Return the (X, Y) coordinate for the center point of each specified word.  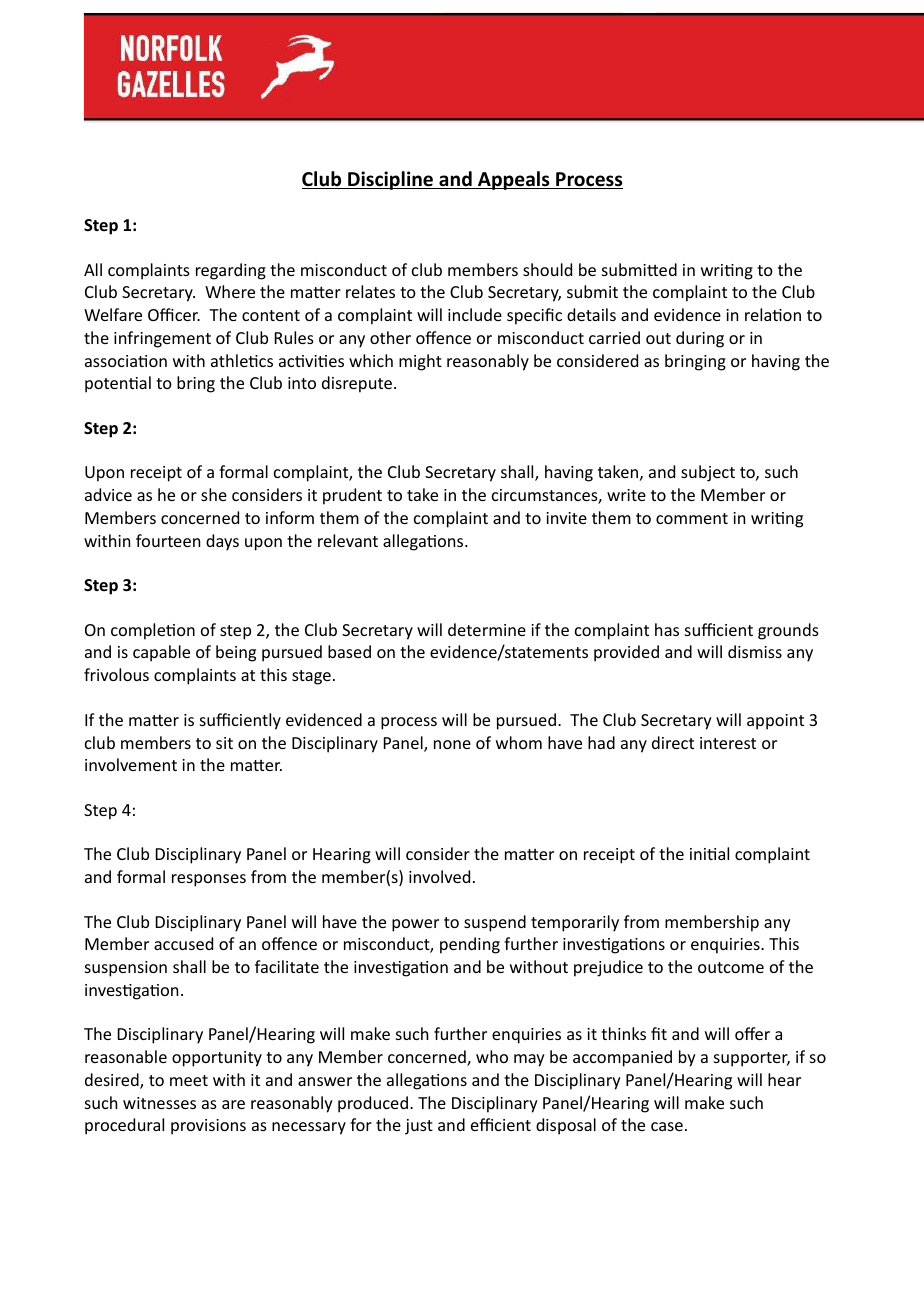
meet (189, 1080)
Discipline (391, 180)
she (214, 494)
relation (773, 314)
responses (209, 880)
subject (708, 473)
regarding (231, 271)
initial (709, 853)
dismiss (755, 651)
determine (487, 629)
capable (161, 653)
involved (439, 876)
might (420, 362)
